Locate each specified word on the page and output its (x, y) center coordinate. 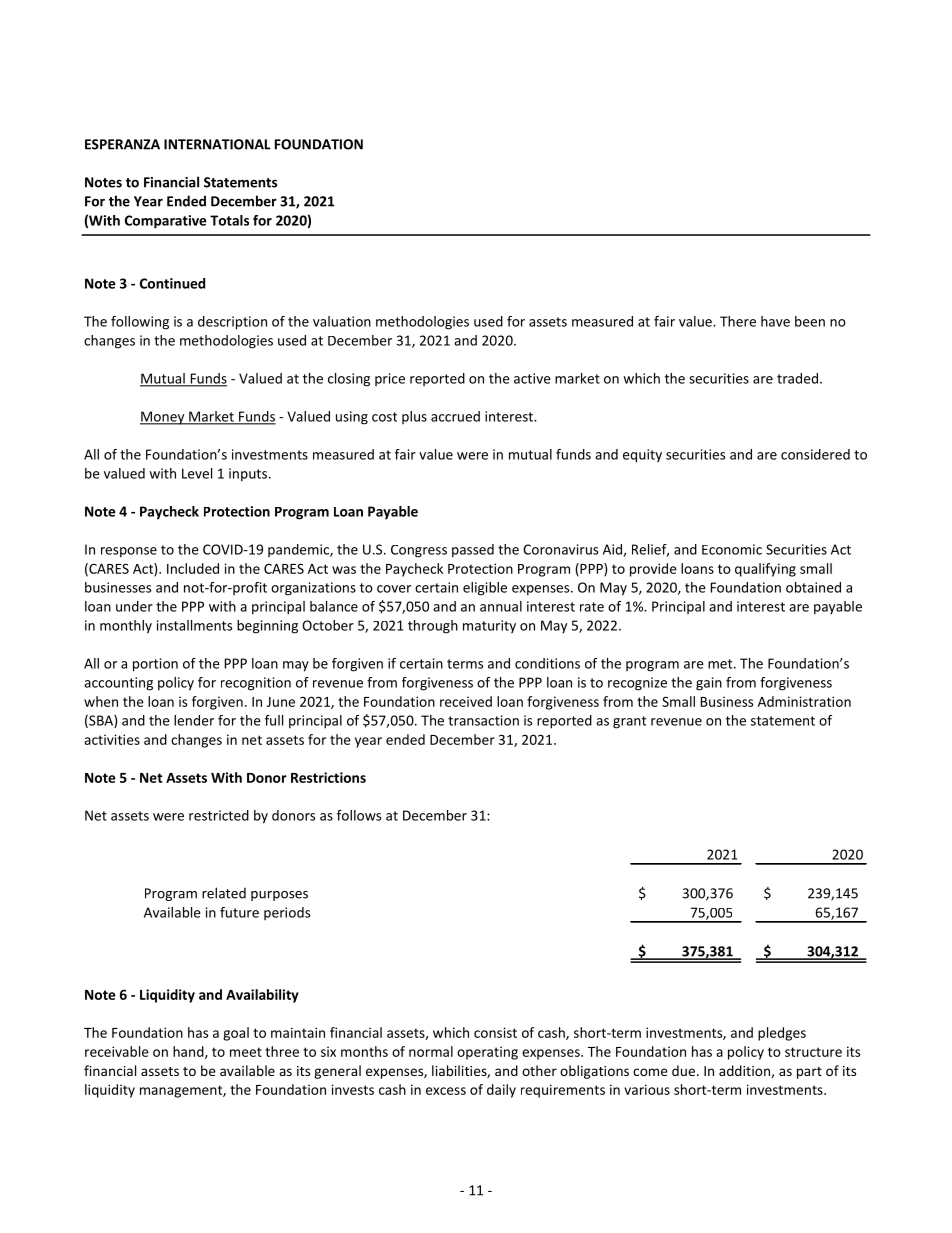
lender (194, 720)
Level (197, 473)
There (738, 321)
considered (815, 454)
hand (189, 1052)
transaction (483, 720)
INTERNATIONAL (217, 144)
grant (629, 722)
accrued (455, 416)
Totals (229, 220)
